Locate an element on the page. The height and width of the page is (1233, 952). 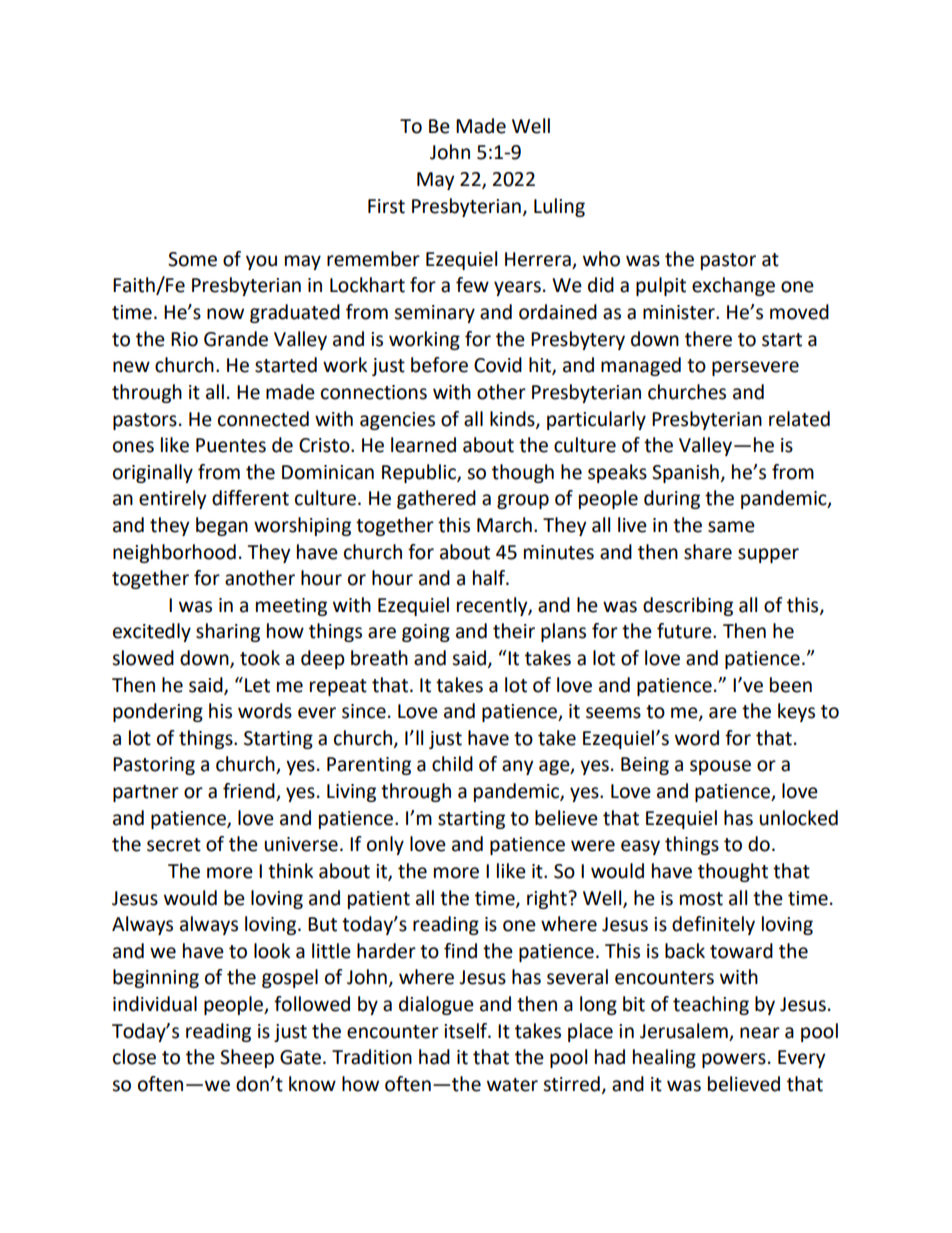
sharing is located at coordinates (228, 632).
